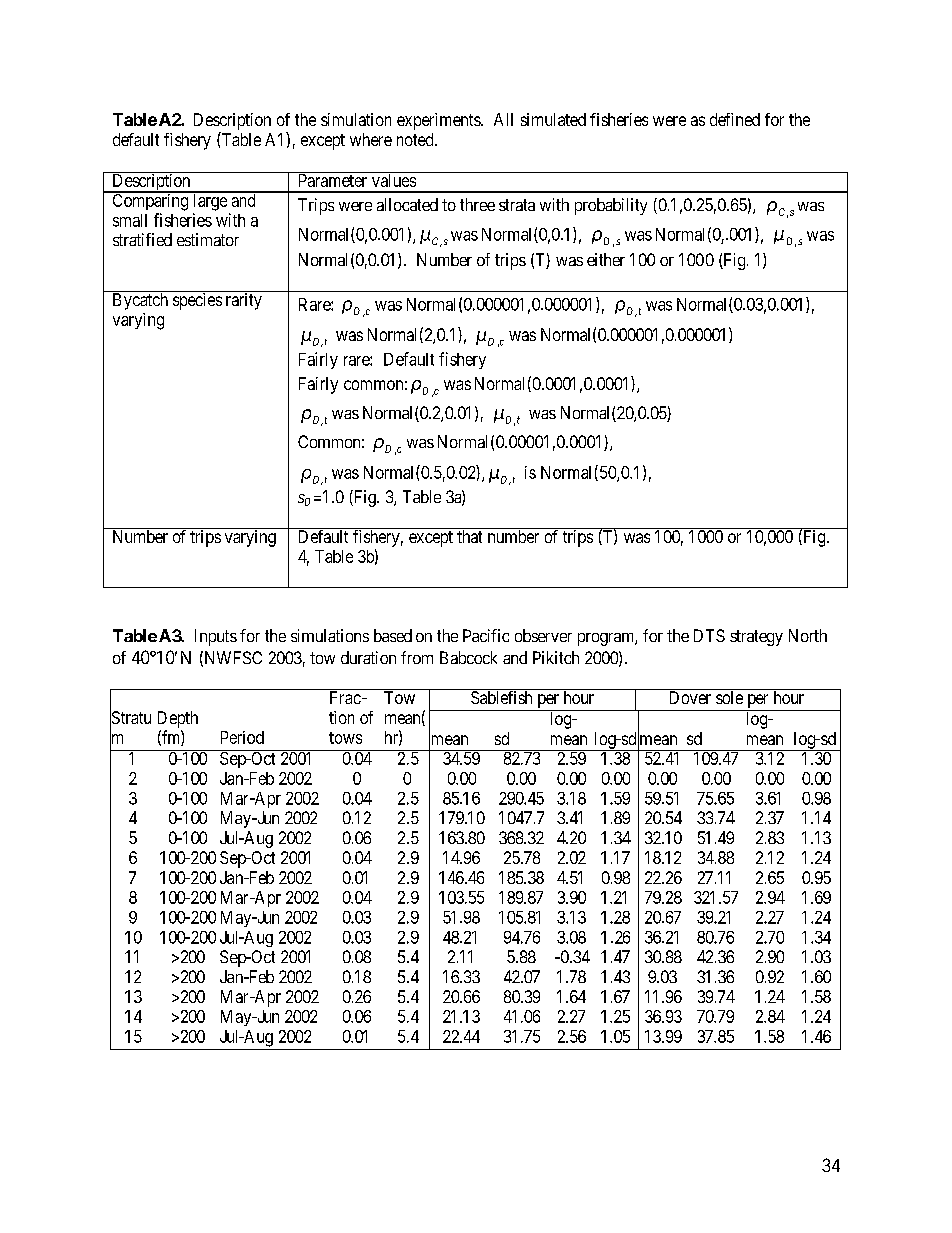 This screenshot has height=1233, width=952. What do you see at coordinates (606, 259) in the screenshot?
I see `either` at bounding box center [606, 259].
